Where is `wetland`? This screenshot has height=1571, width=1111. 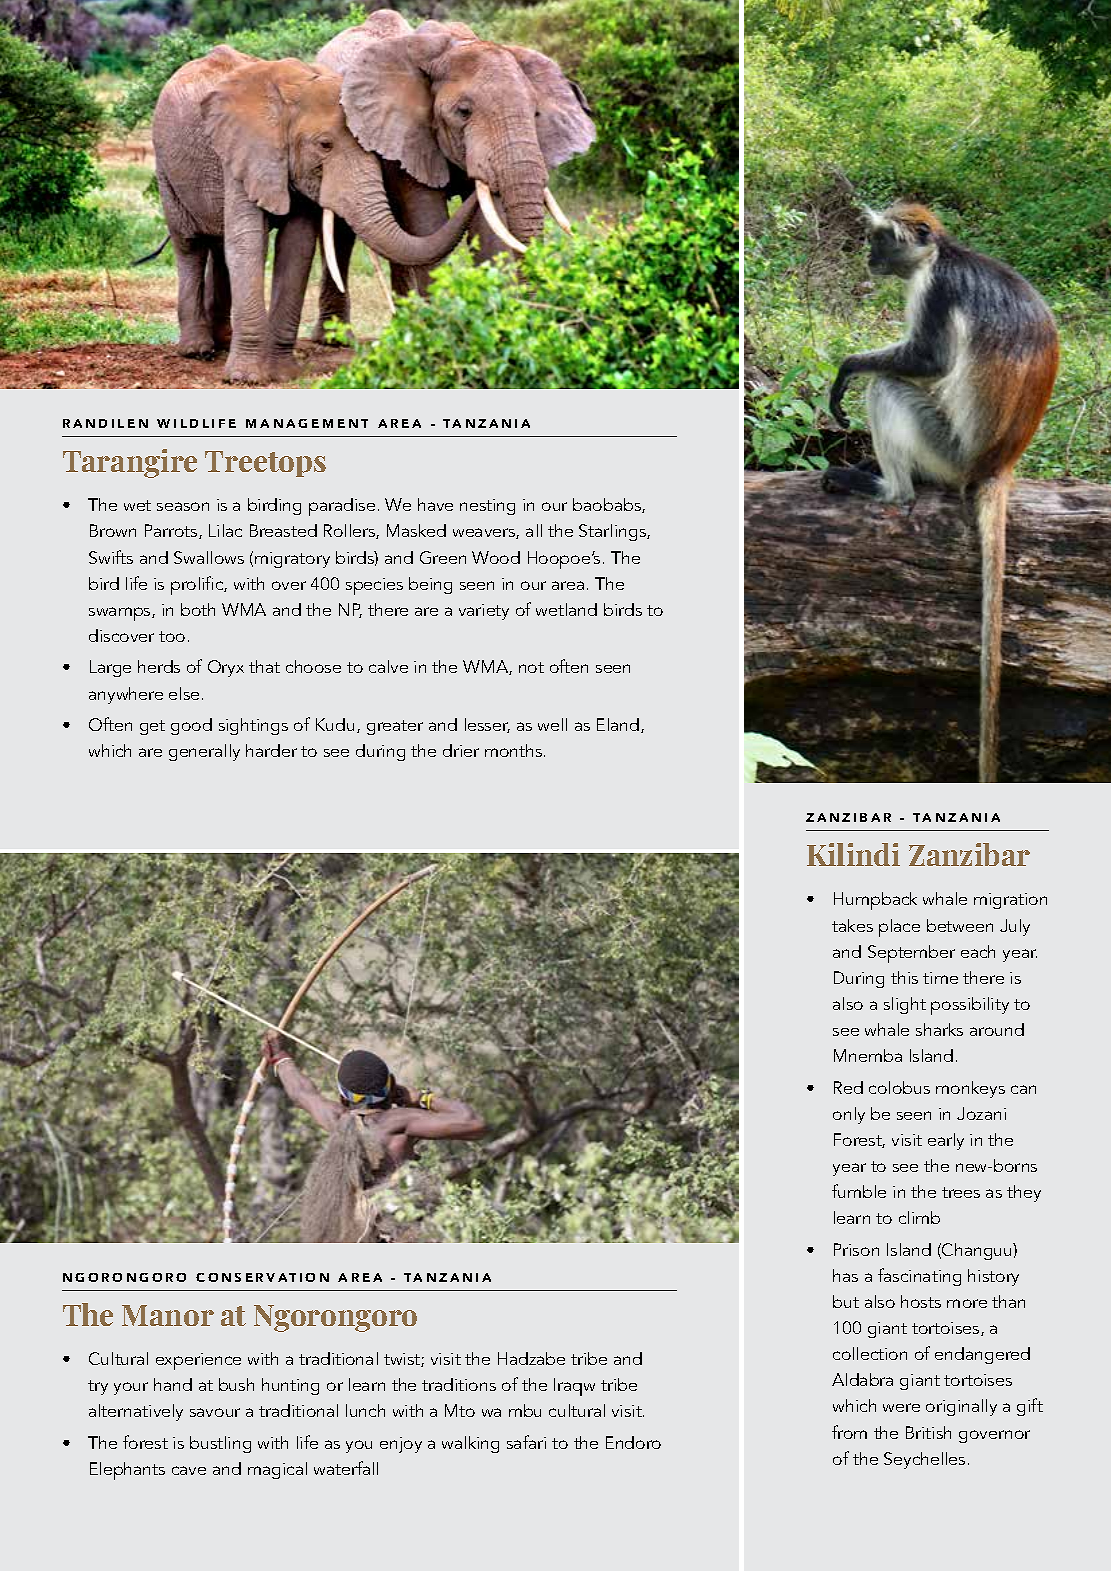
wetland is located at coordinates (566, 609).
